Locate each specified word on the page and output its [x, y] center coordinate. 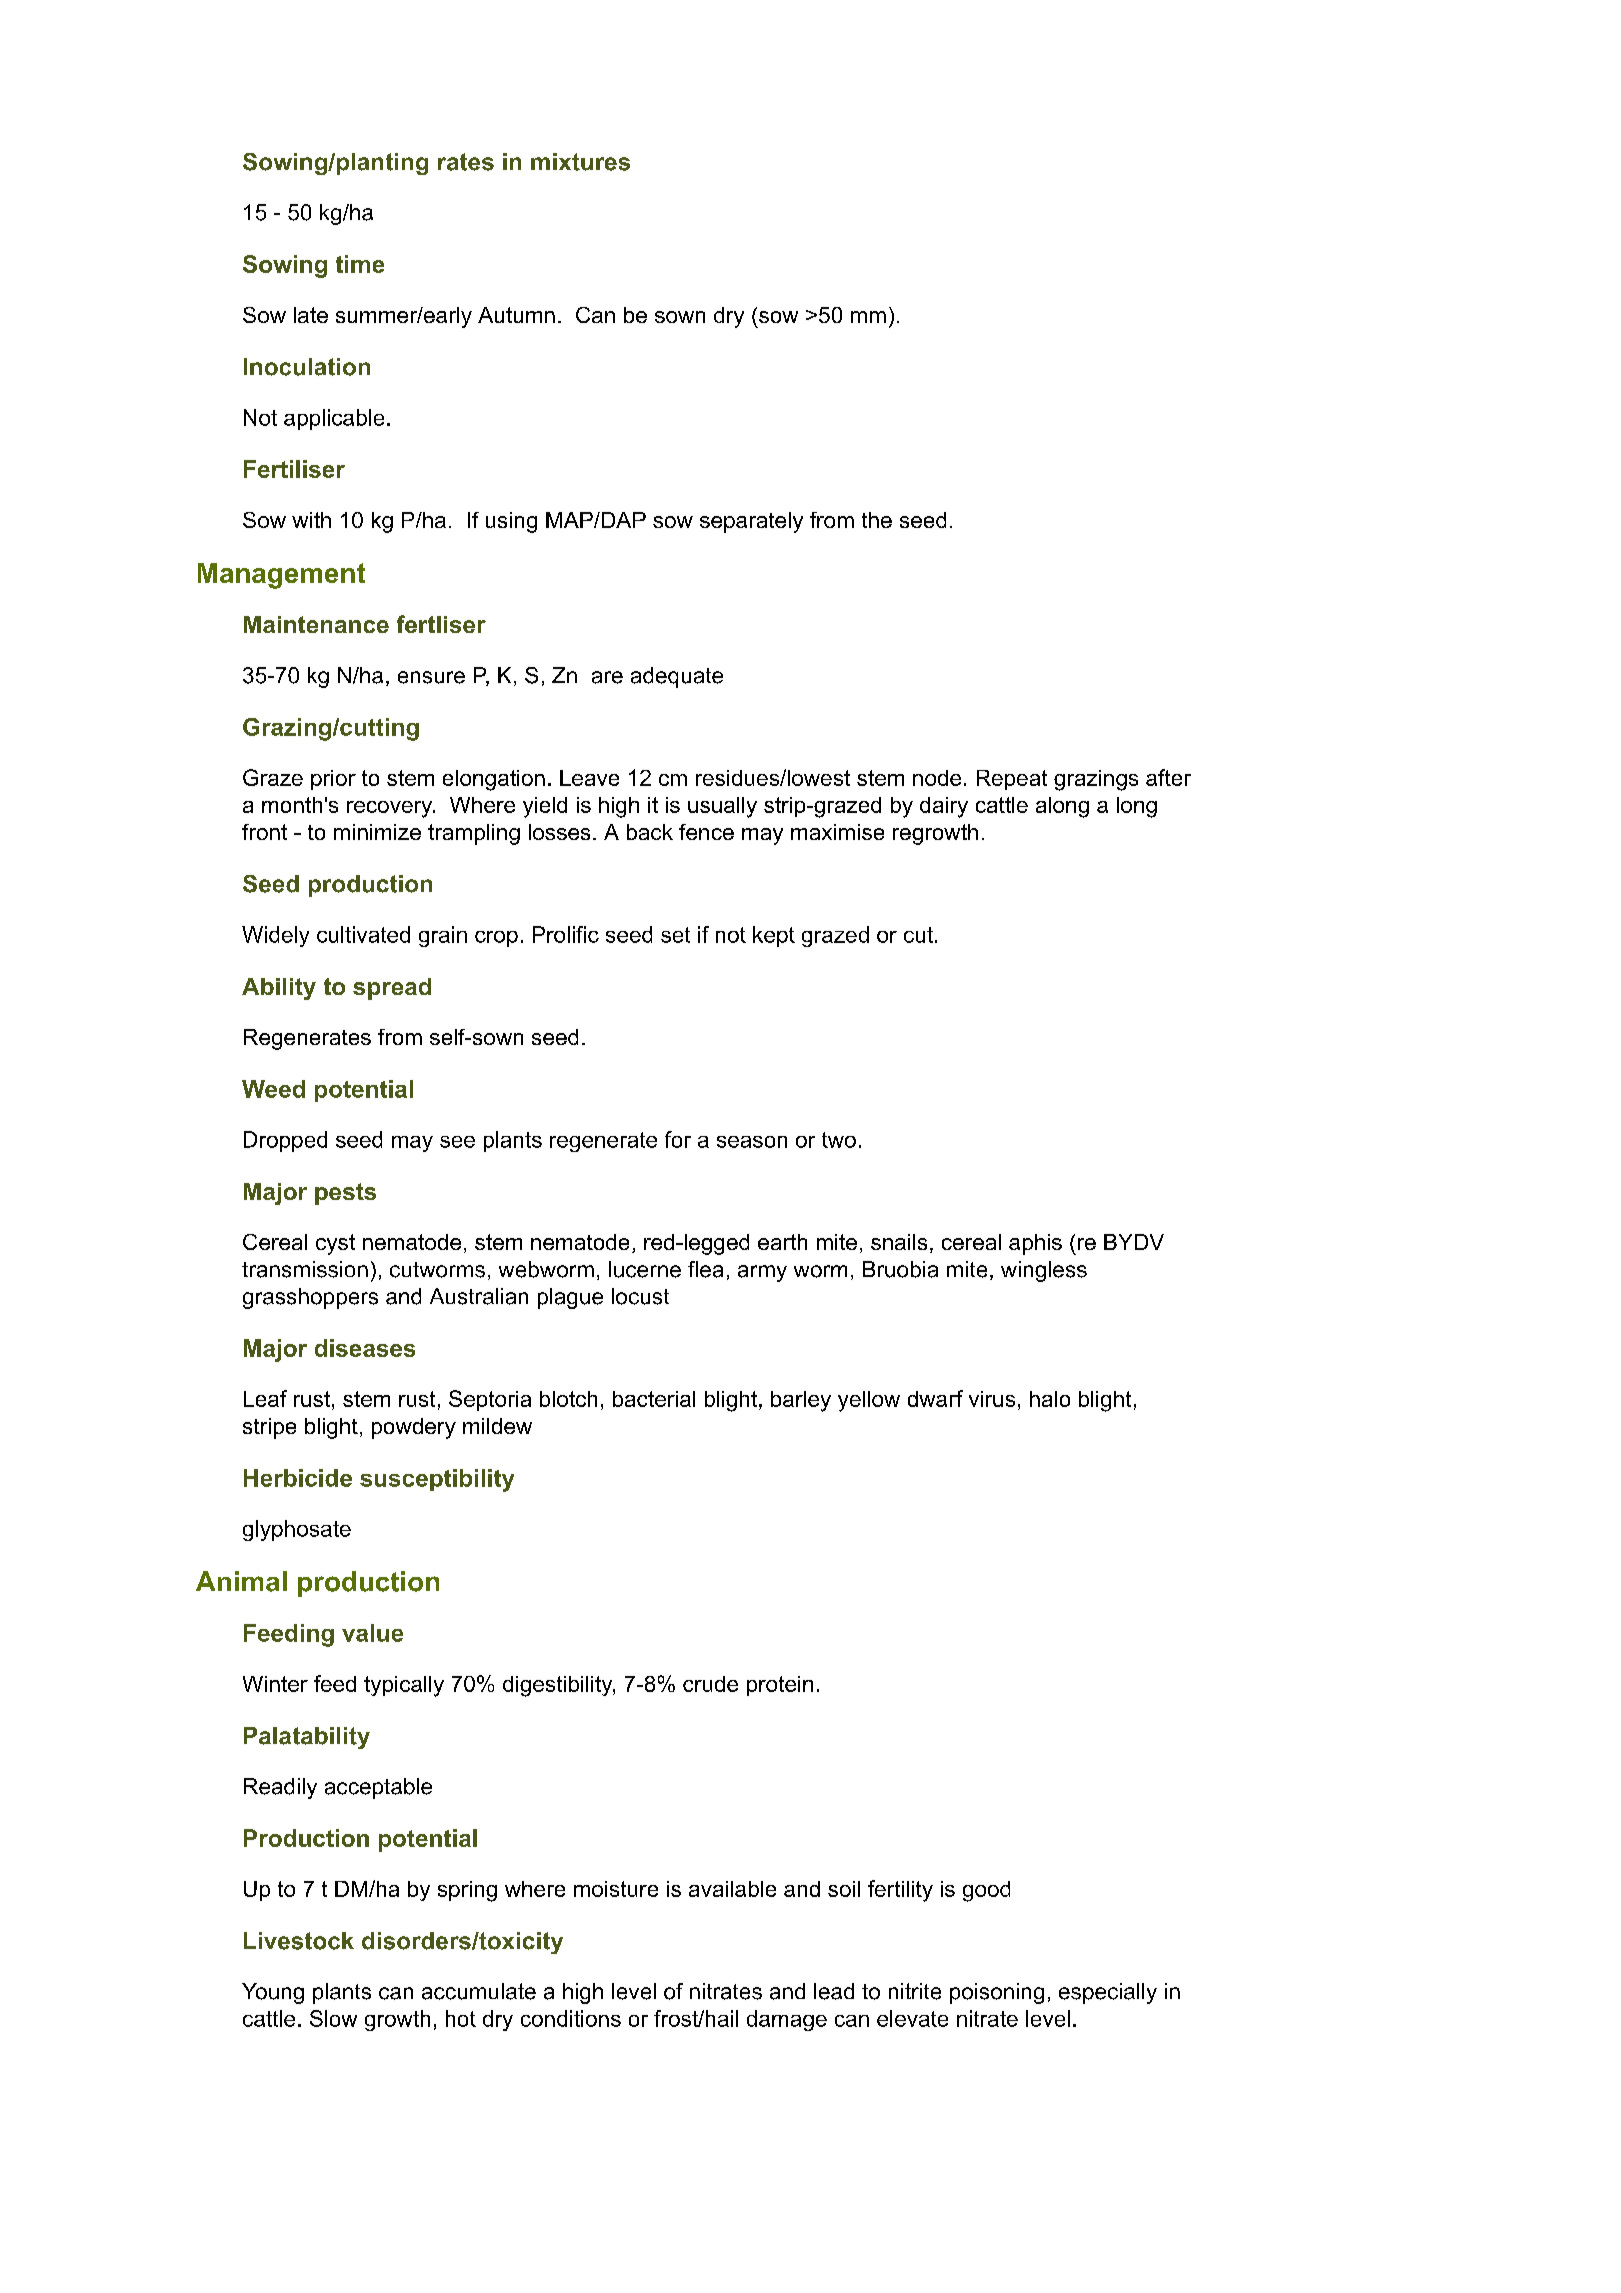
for [678, 1139]
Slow [333, 2018]
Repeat [1012, 780]
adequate [677, 677]
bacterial [654, 1399]
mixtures [580, 162]
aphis [1035, 1244]
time [360, 264]
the [877, 520]
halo [1050, 1399]
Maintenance [316, 624]
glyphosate [297, 1530]
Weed [273, 1089]
